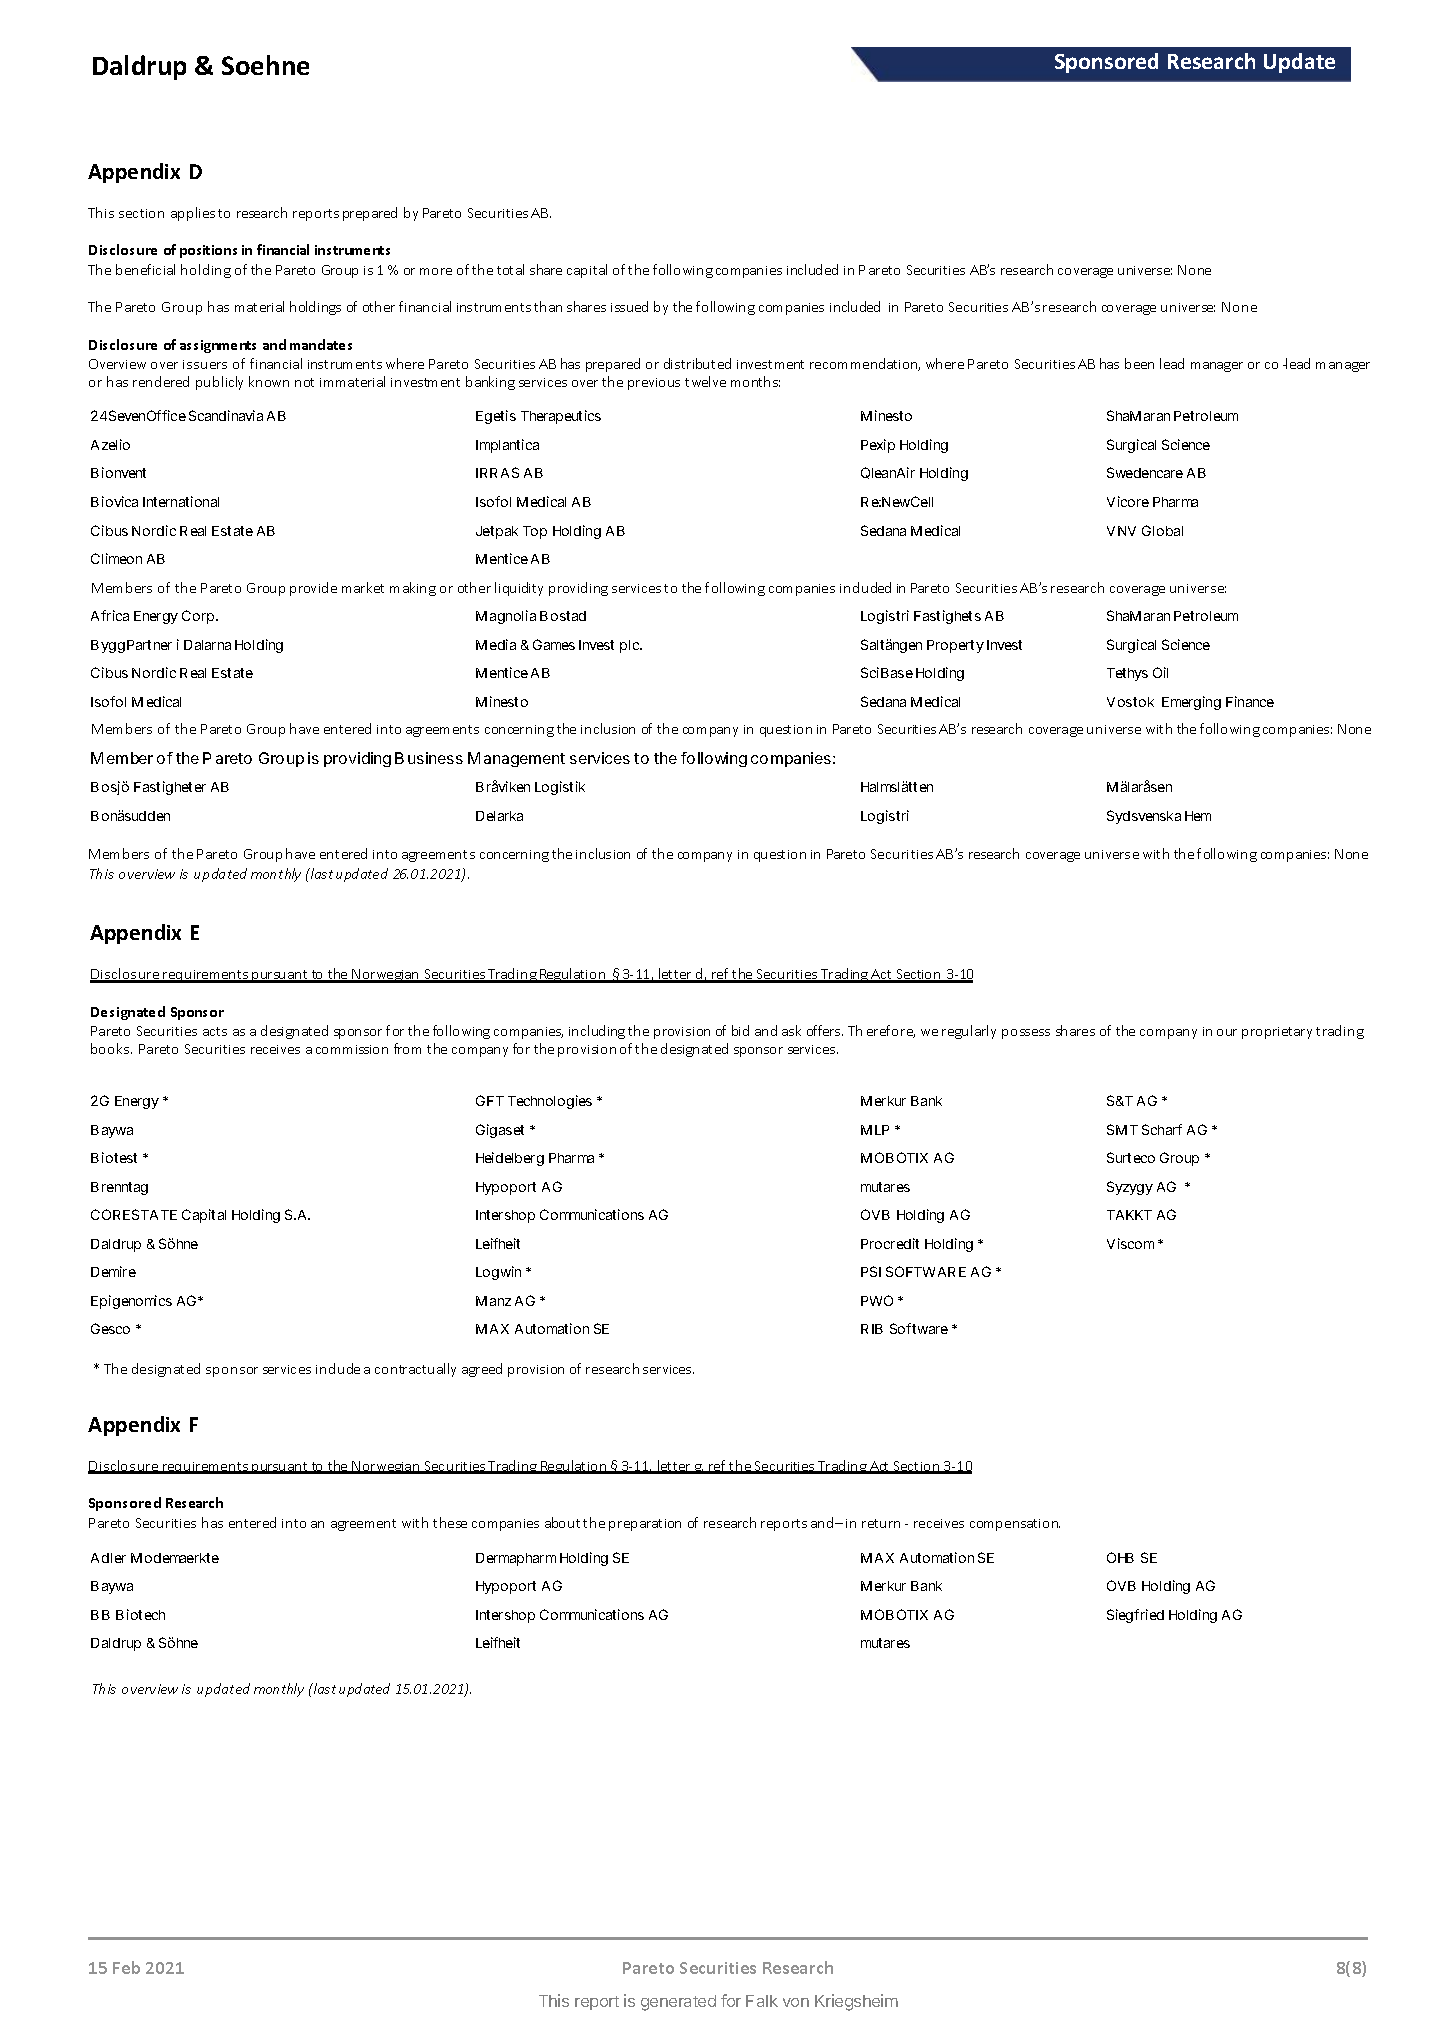 The width and height of the screenshot is (1437, 2032). I want to click on positions, so click(208, 251).
